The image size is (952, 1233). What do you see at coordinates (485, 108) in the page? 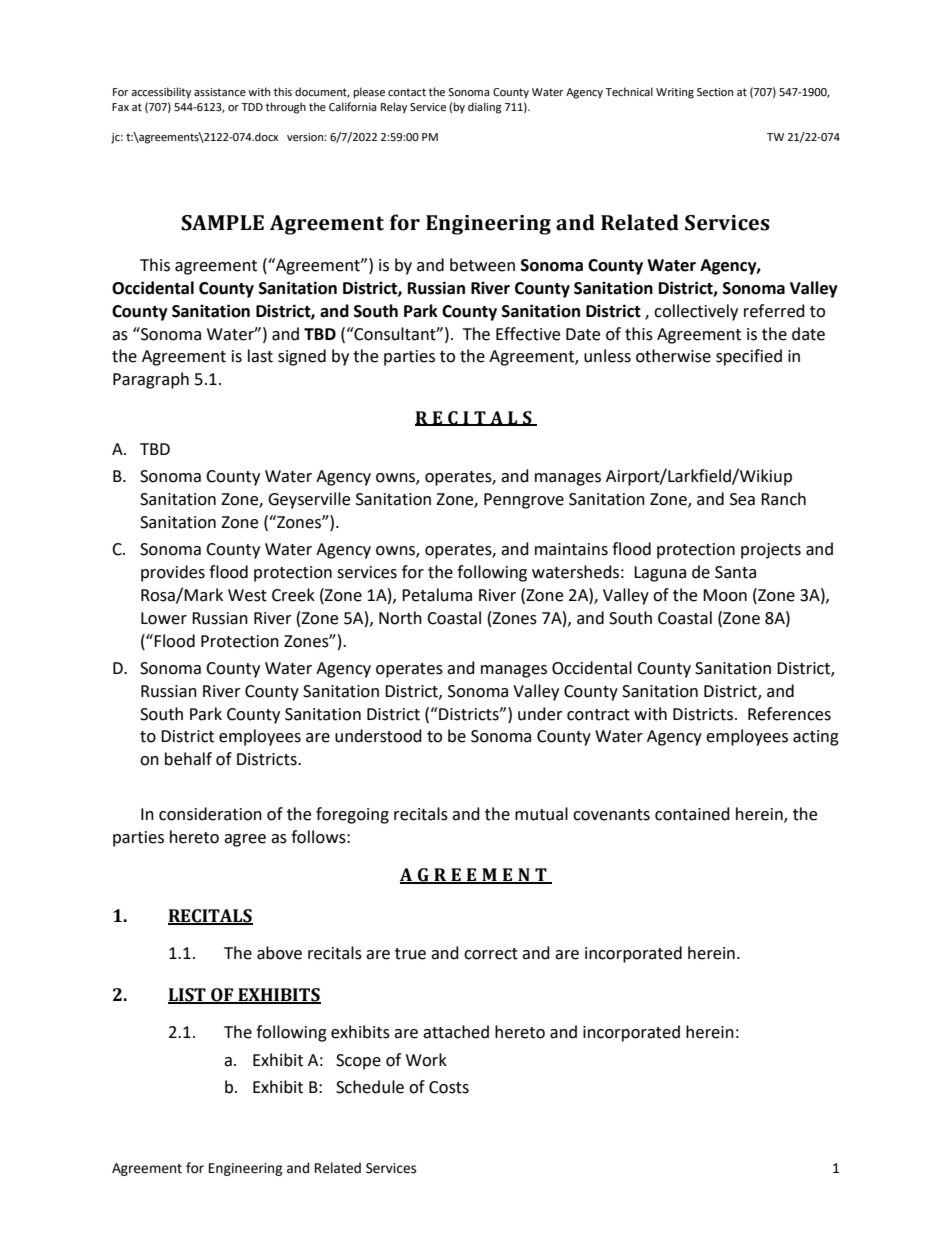
I see `dialing` at bounding box center [485, 108].
